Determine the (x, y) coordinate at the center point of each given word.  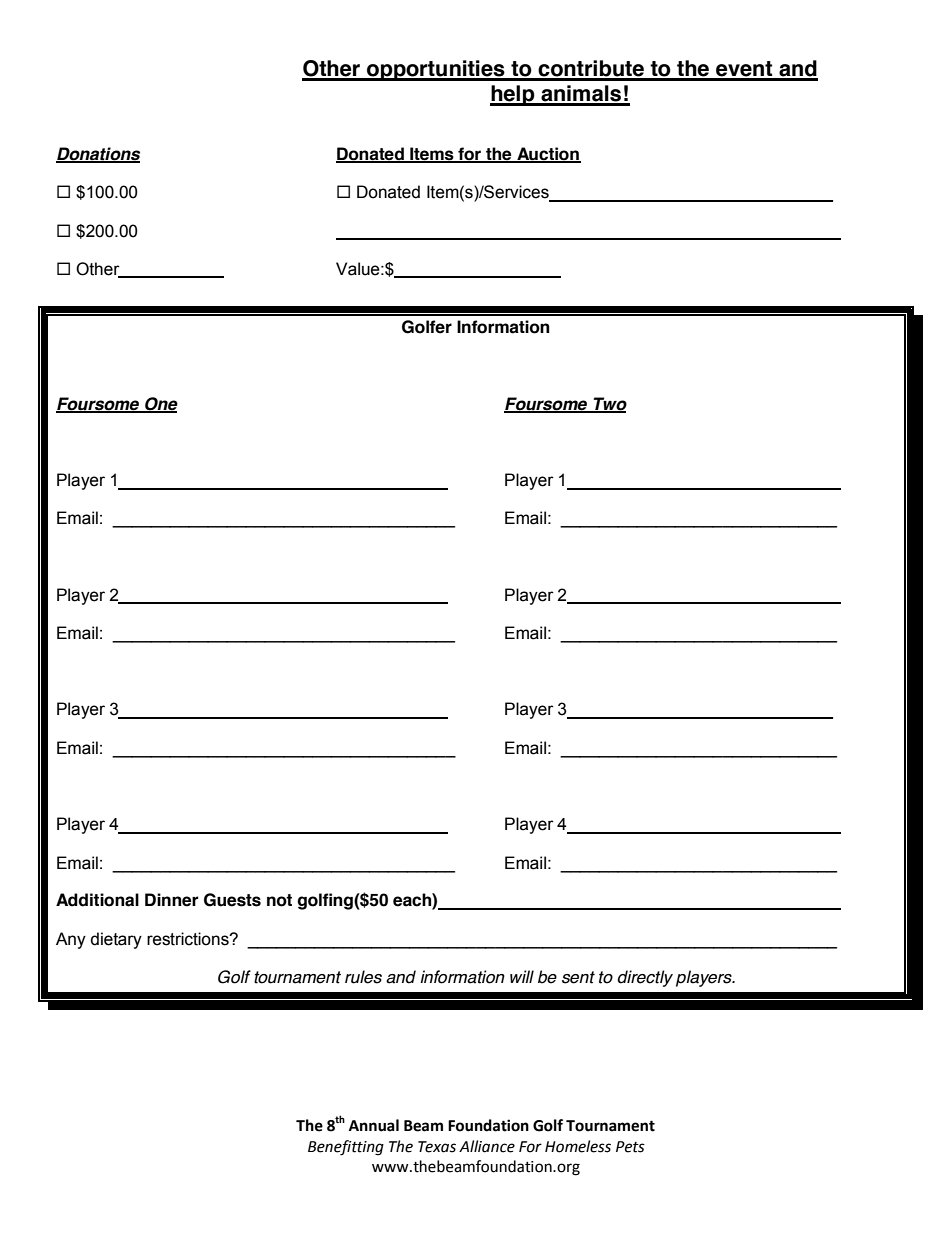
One (160, 404)
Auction (548, 154)
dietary (116, 940)
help (513, 95)
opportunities (436, 70)
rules (363, 977)
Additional (97, 900)
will (522, 976)
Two (609, 404)
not (279, 900)
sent (578, 977)
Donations (98, 154)
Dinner (171, 900)
